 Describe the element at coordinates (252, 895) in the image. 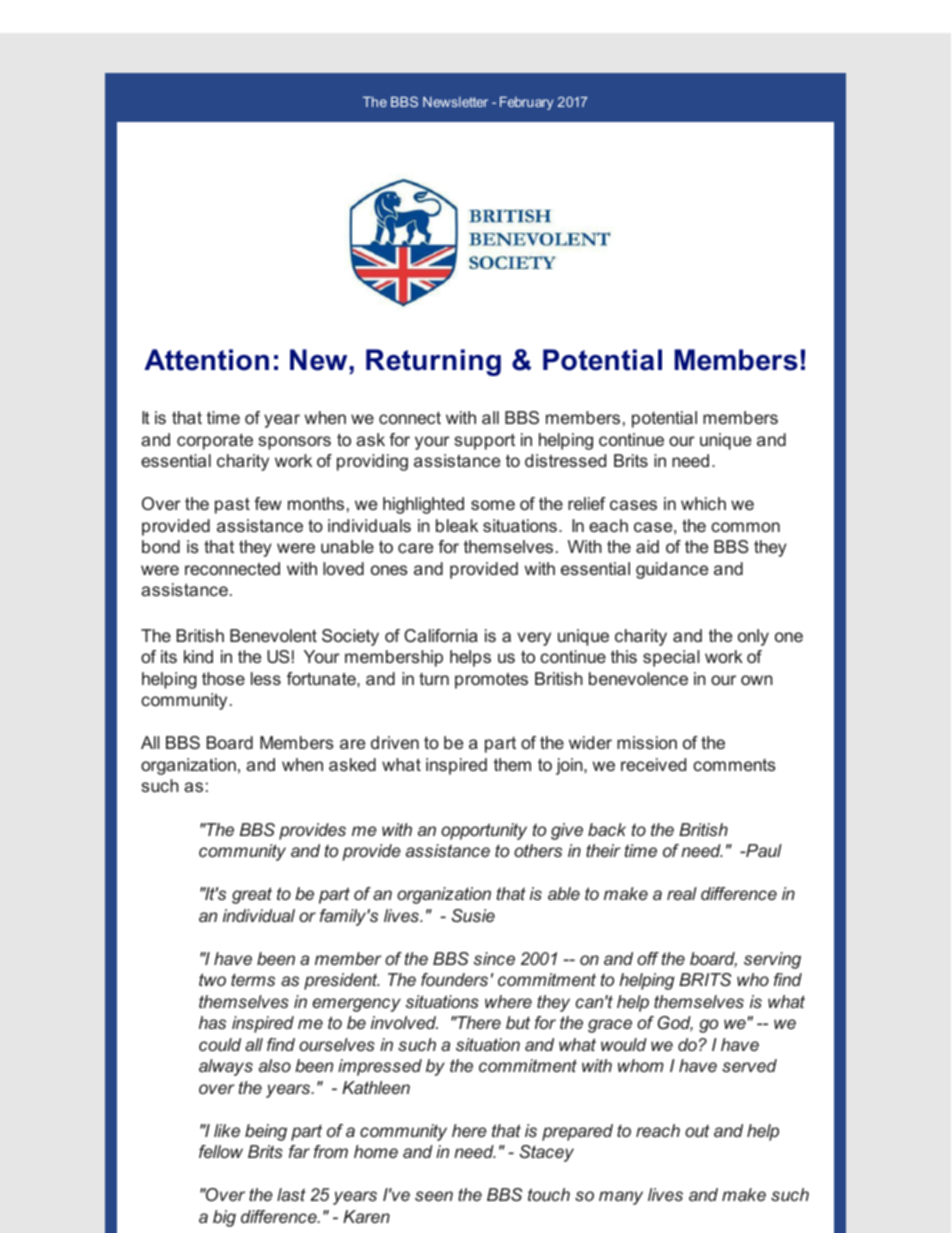

I see `great` at that location.
